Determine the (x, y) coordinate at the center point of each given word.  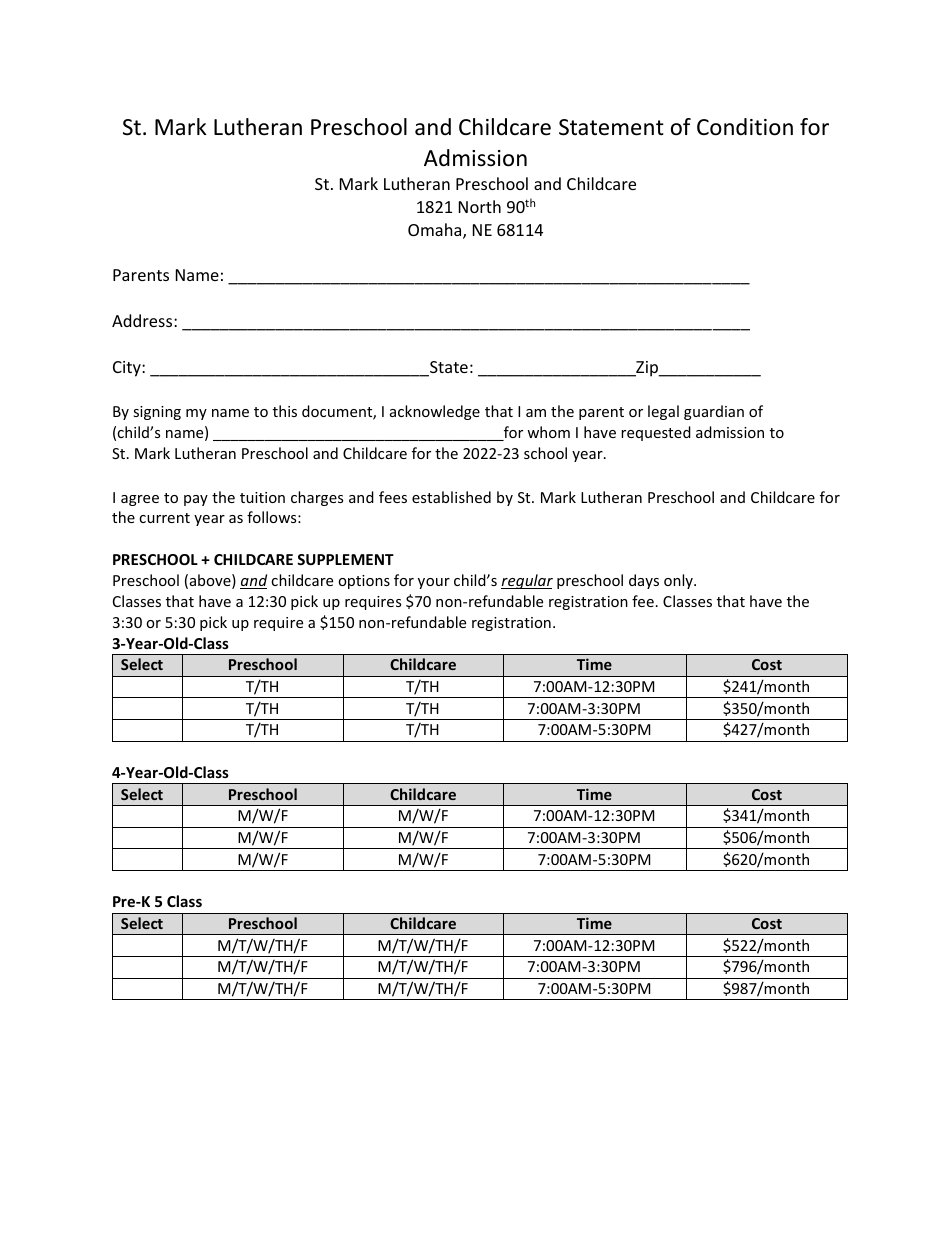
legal (663, 412)
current (164, 518)
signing (157, 413)
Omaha (436, 231)
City (128, 369)
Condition (745, 127)
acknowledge (435, 412)
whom (548, 432)
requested (656, 433)
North (480, 206)
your (434, 583)
